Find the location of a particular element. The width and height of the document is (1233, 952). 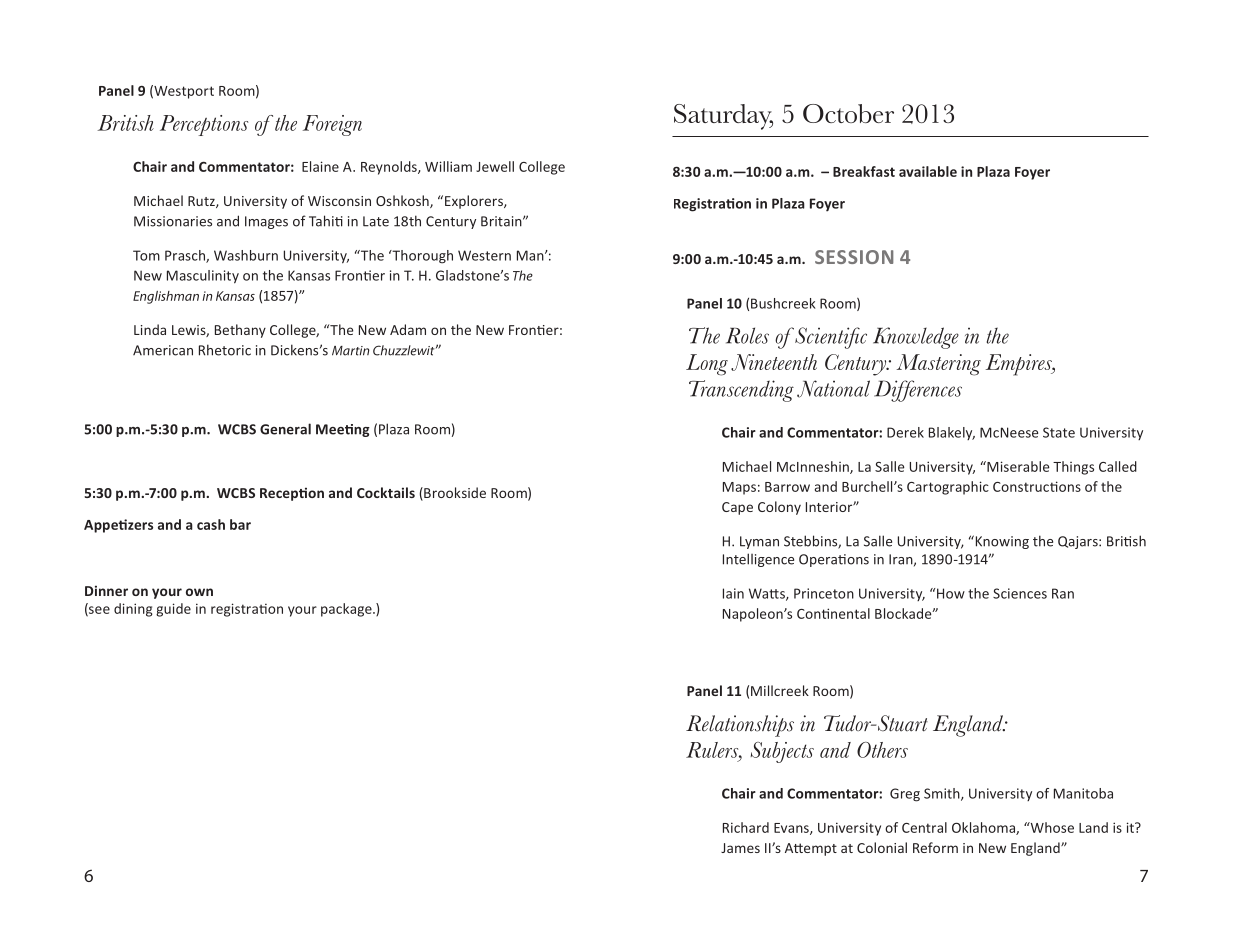

Perceptions is located at coordinates (204, 125).
